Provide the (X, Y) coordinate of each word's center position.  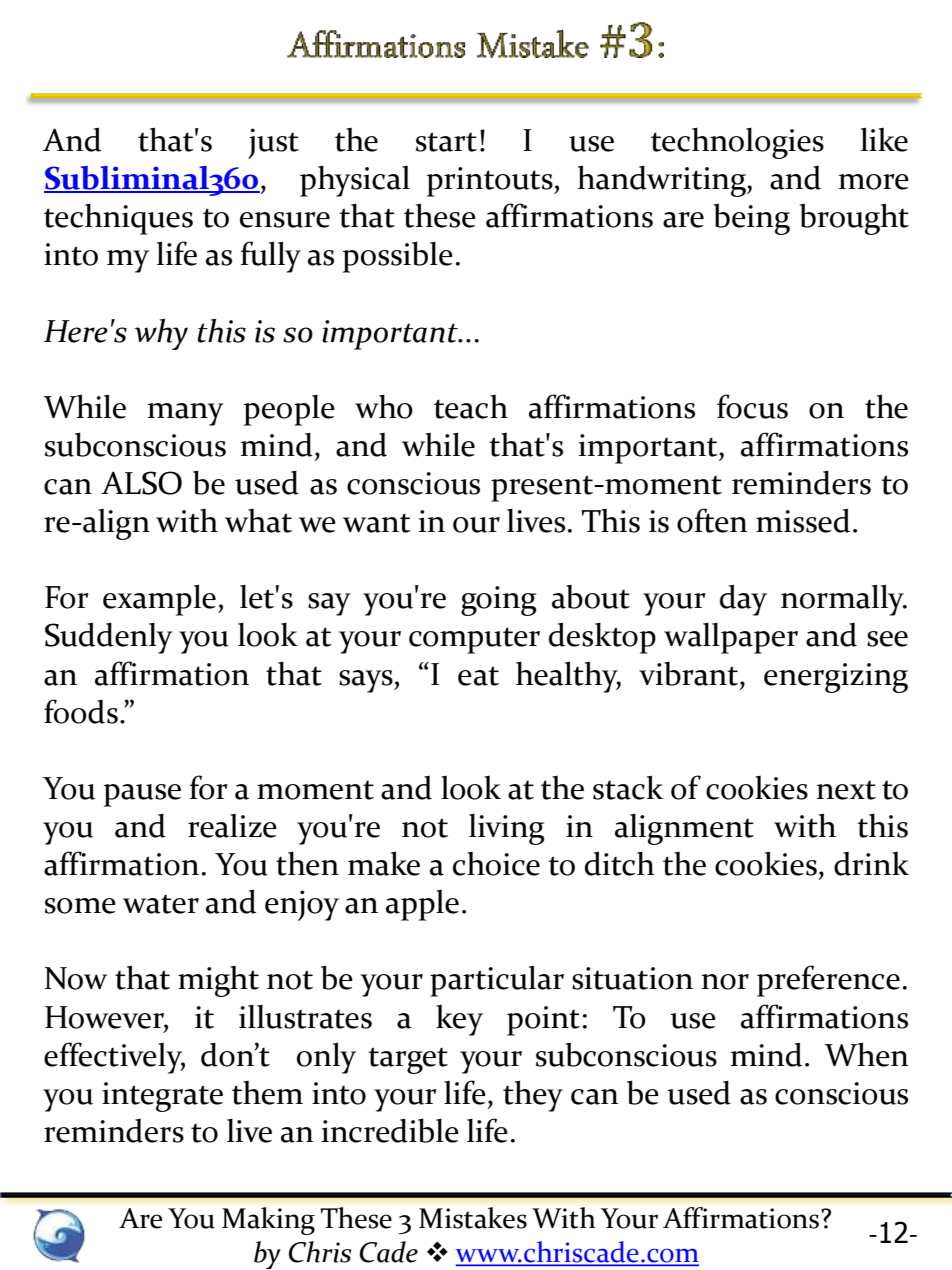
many (186, 414)
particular (497, 981)
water (161, 904)
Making (268, 1221)
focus (752, 406)
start (446, 142)
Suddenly (109, 638)
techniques (118, 219)
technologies (737, 143)
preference (828, 981)
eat (478, 676)
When (866, 1054)
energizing (836, 678)
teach (471, 406)
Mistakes (473, 1218)
